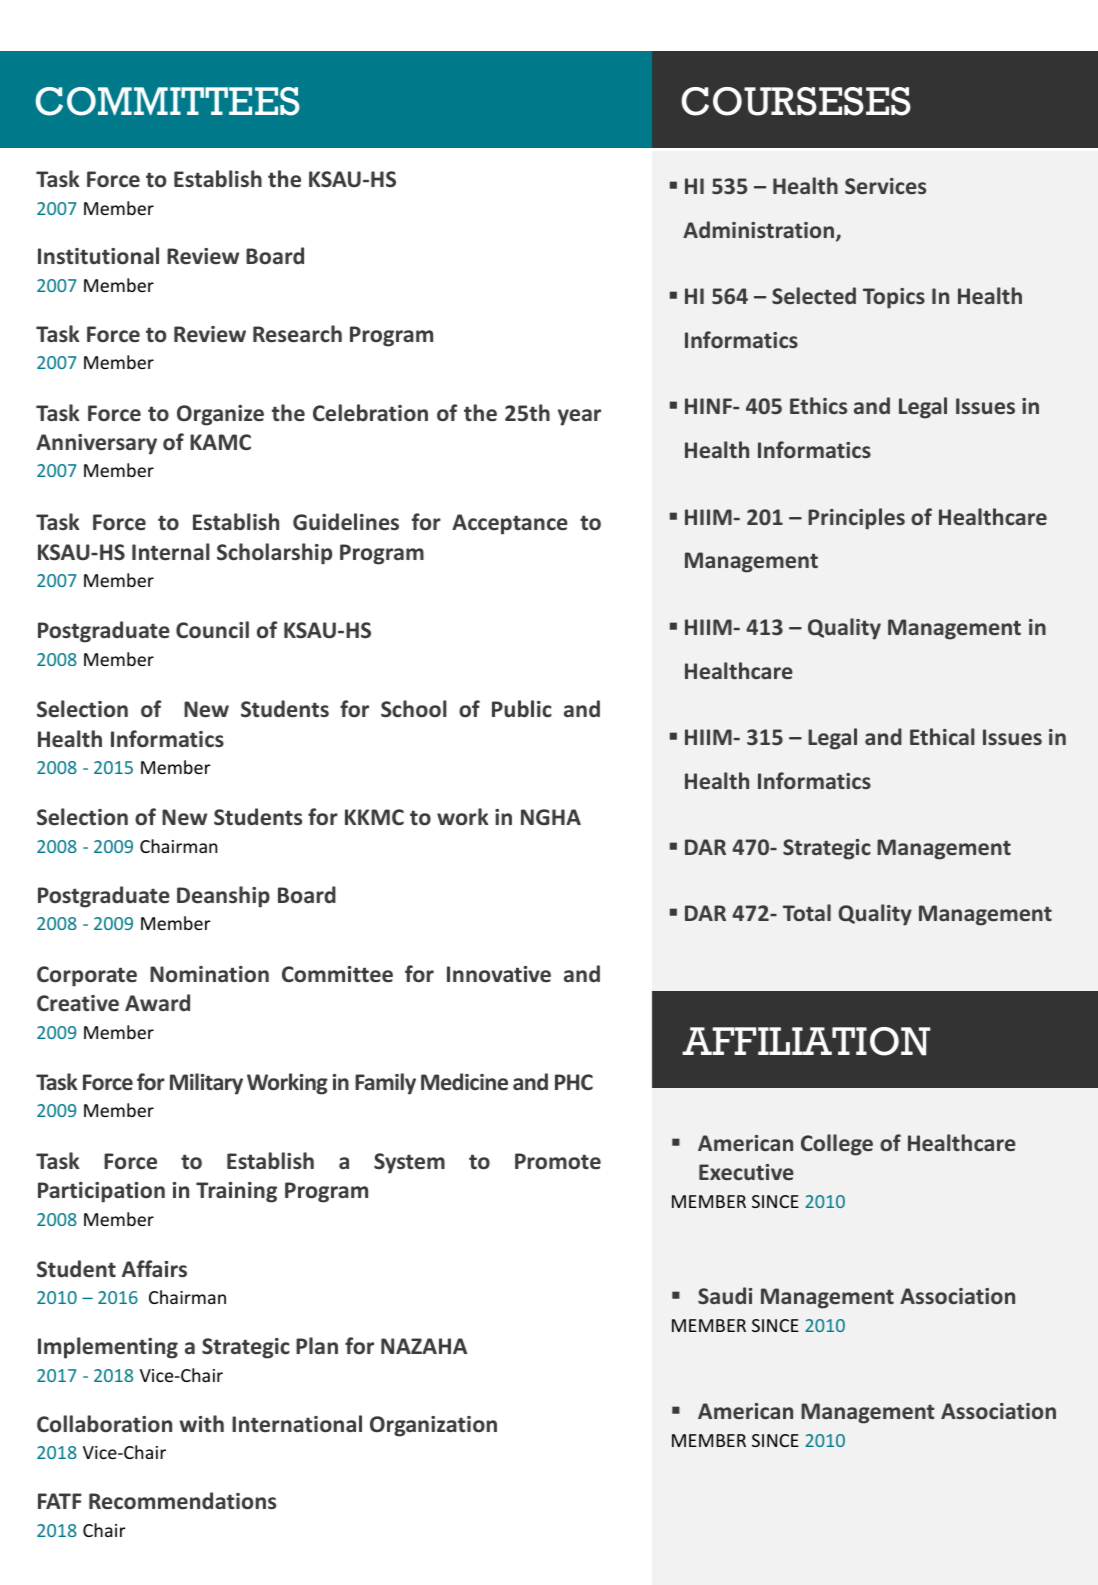  Describe the element at coordinates (558, 1161) in the screenshot. I see `Promote` at that location.
